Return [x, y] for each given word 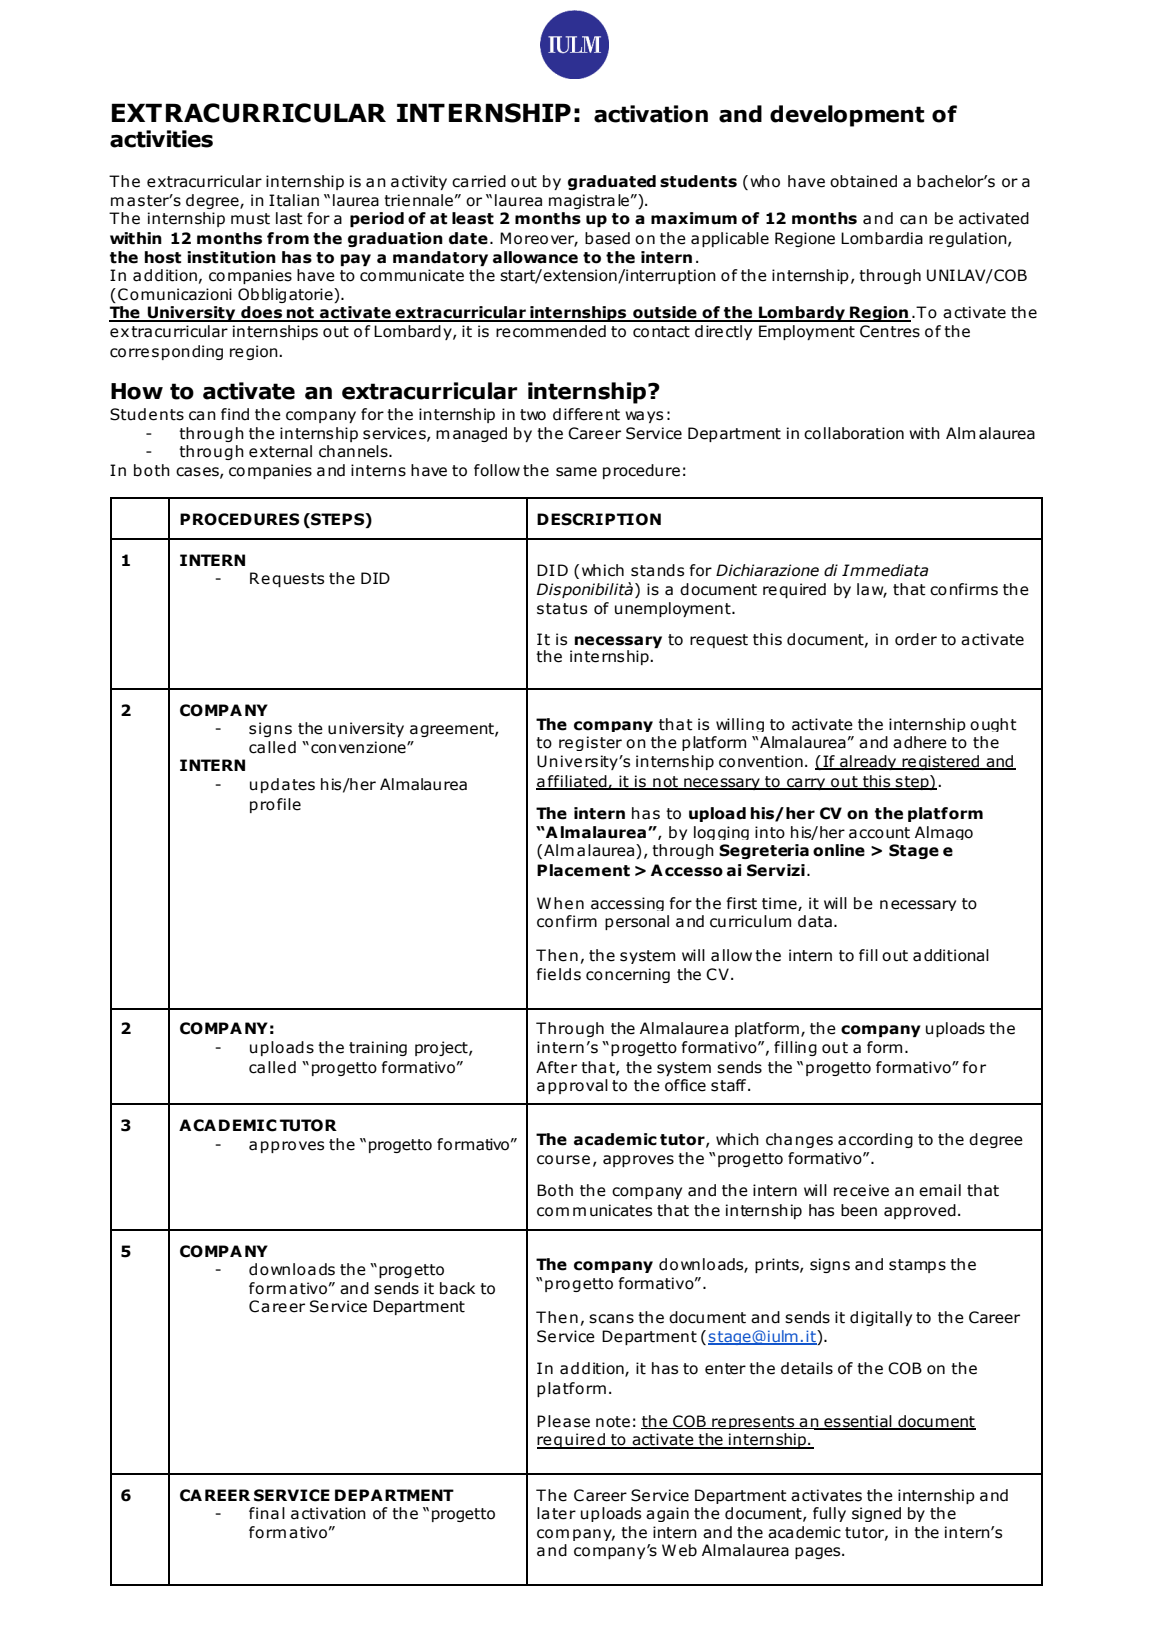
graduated [612, 182]
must [250, 219]
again [667, 1514]
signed [876, 1514]
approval [572, 1086]
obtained [863, 181]
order [916, 639]
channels [354, 451]
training [378, 1048]
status [562, 609]
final [267, 1513]
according [875, 1140]
